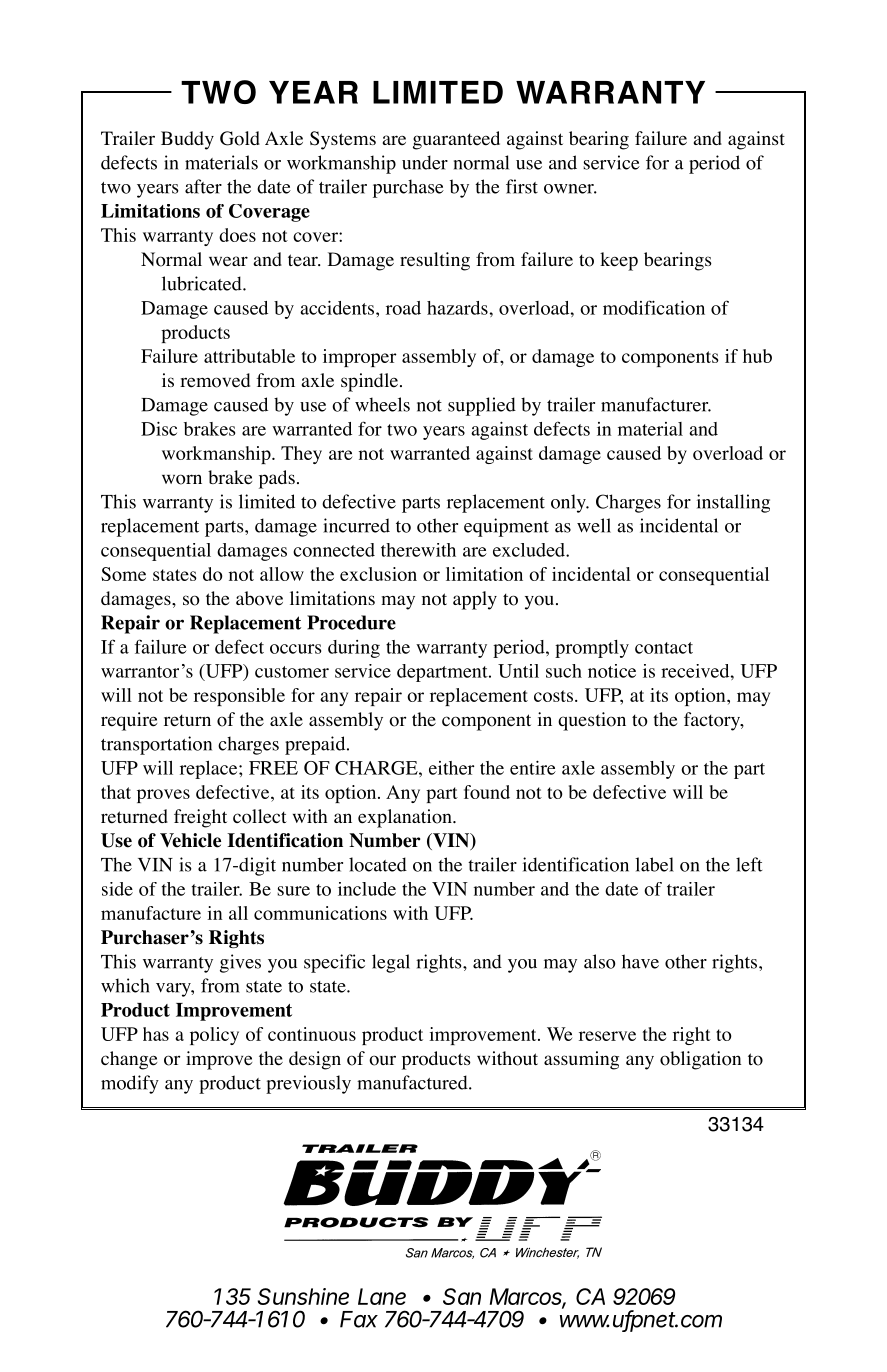 The height and width of the screenshot is (1372, 887). I want to click on transportation, so click(156, 745).
